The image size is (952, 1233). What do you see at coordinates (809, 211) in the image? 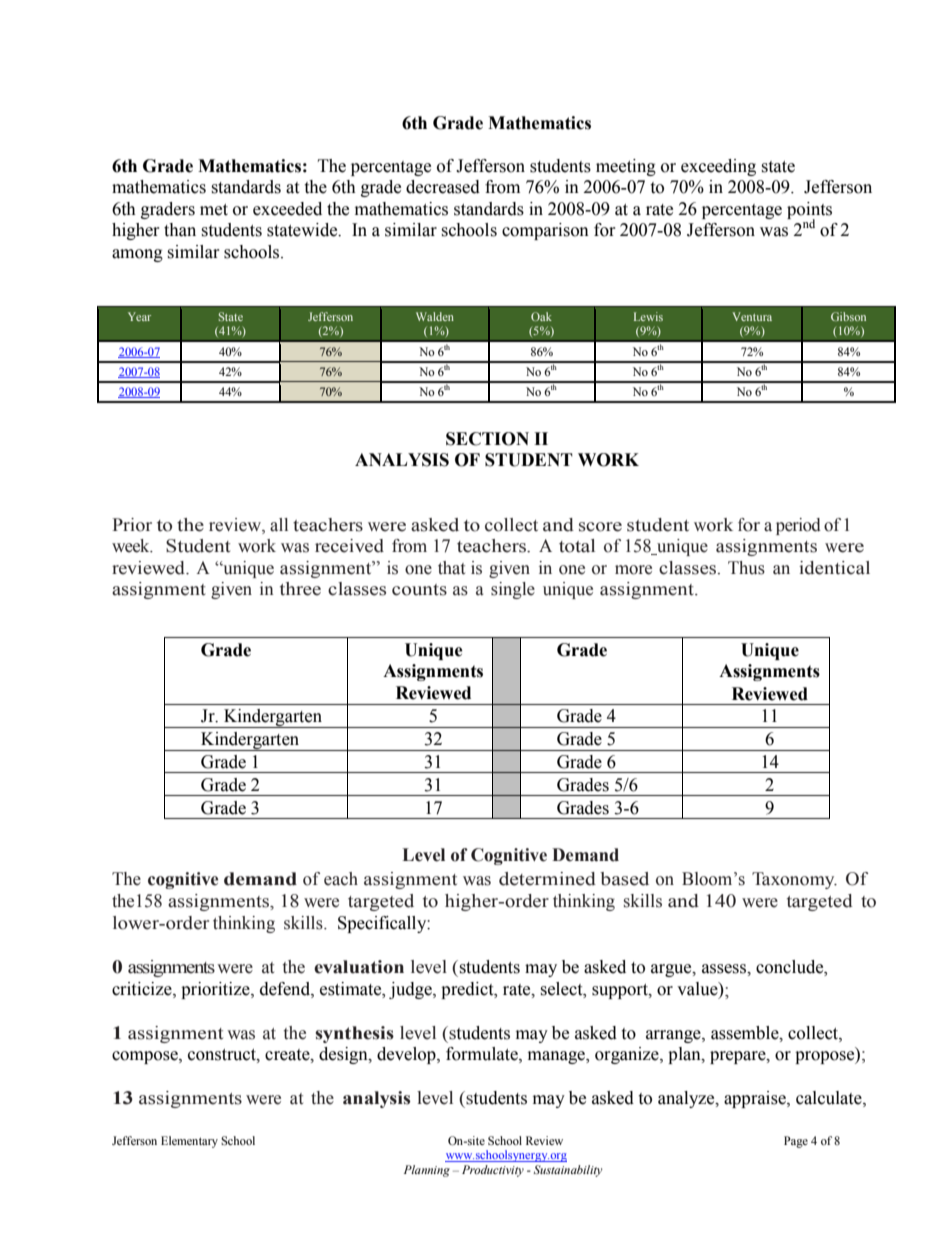
I see `points` at bounding box center [809, 211].
